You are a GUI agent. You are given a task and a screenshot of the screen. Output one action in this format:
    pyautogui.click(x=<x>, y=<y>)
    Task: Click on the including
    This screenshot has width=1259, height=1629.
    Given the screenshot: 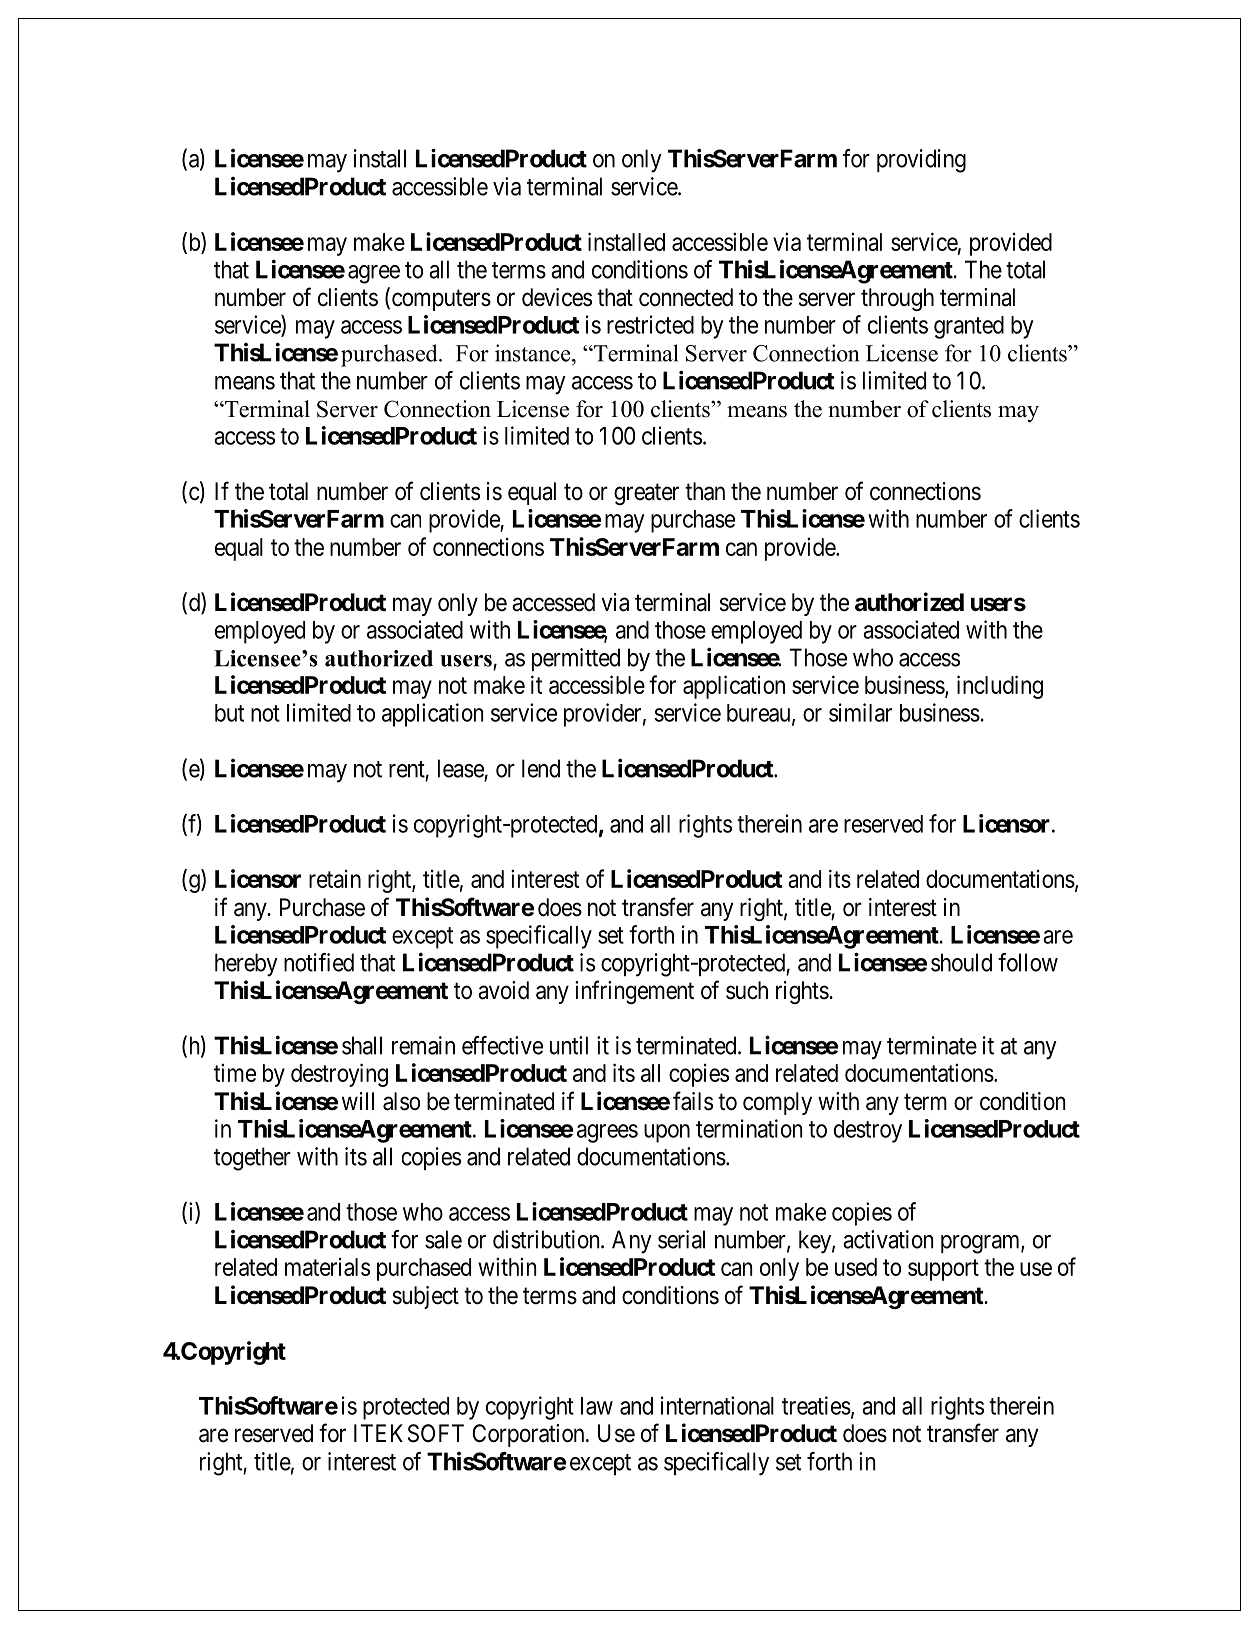 What is the action you would take?
    pyautogui.click(x=1000, y=687)
